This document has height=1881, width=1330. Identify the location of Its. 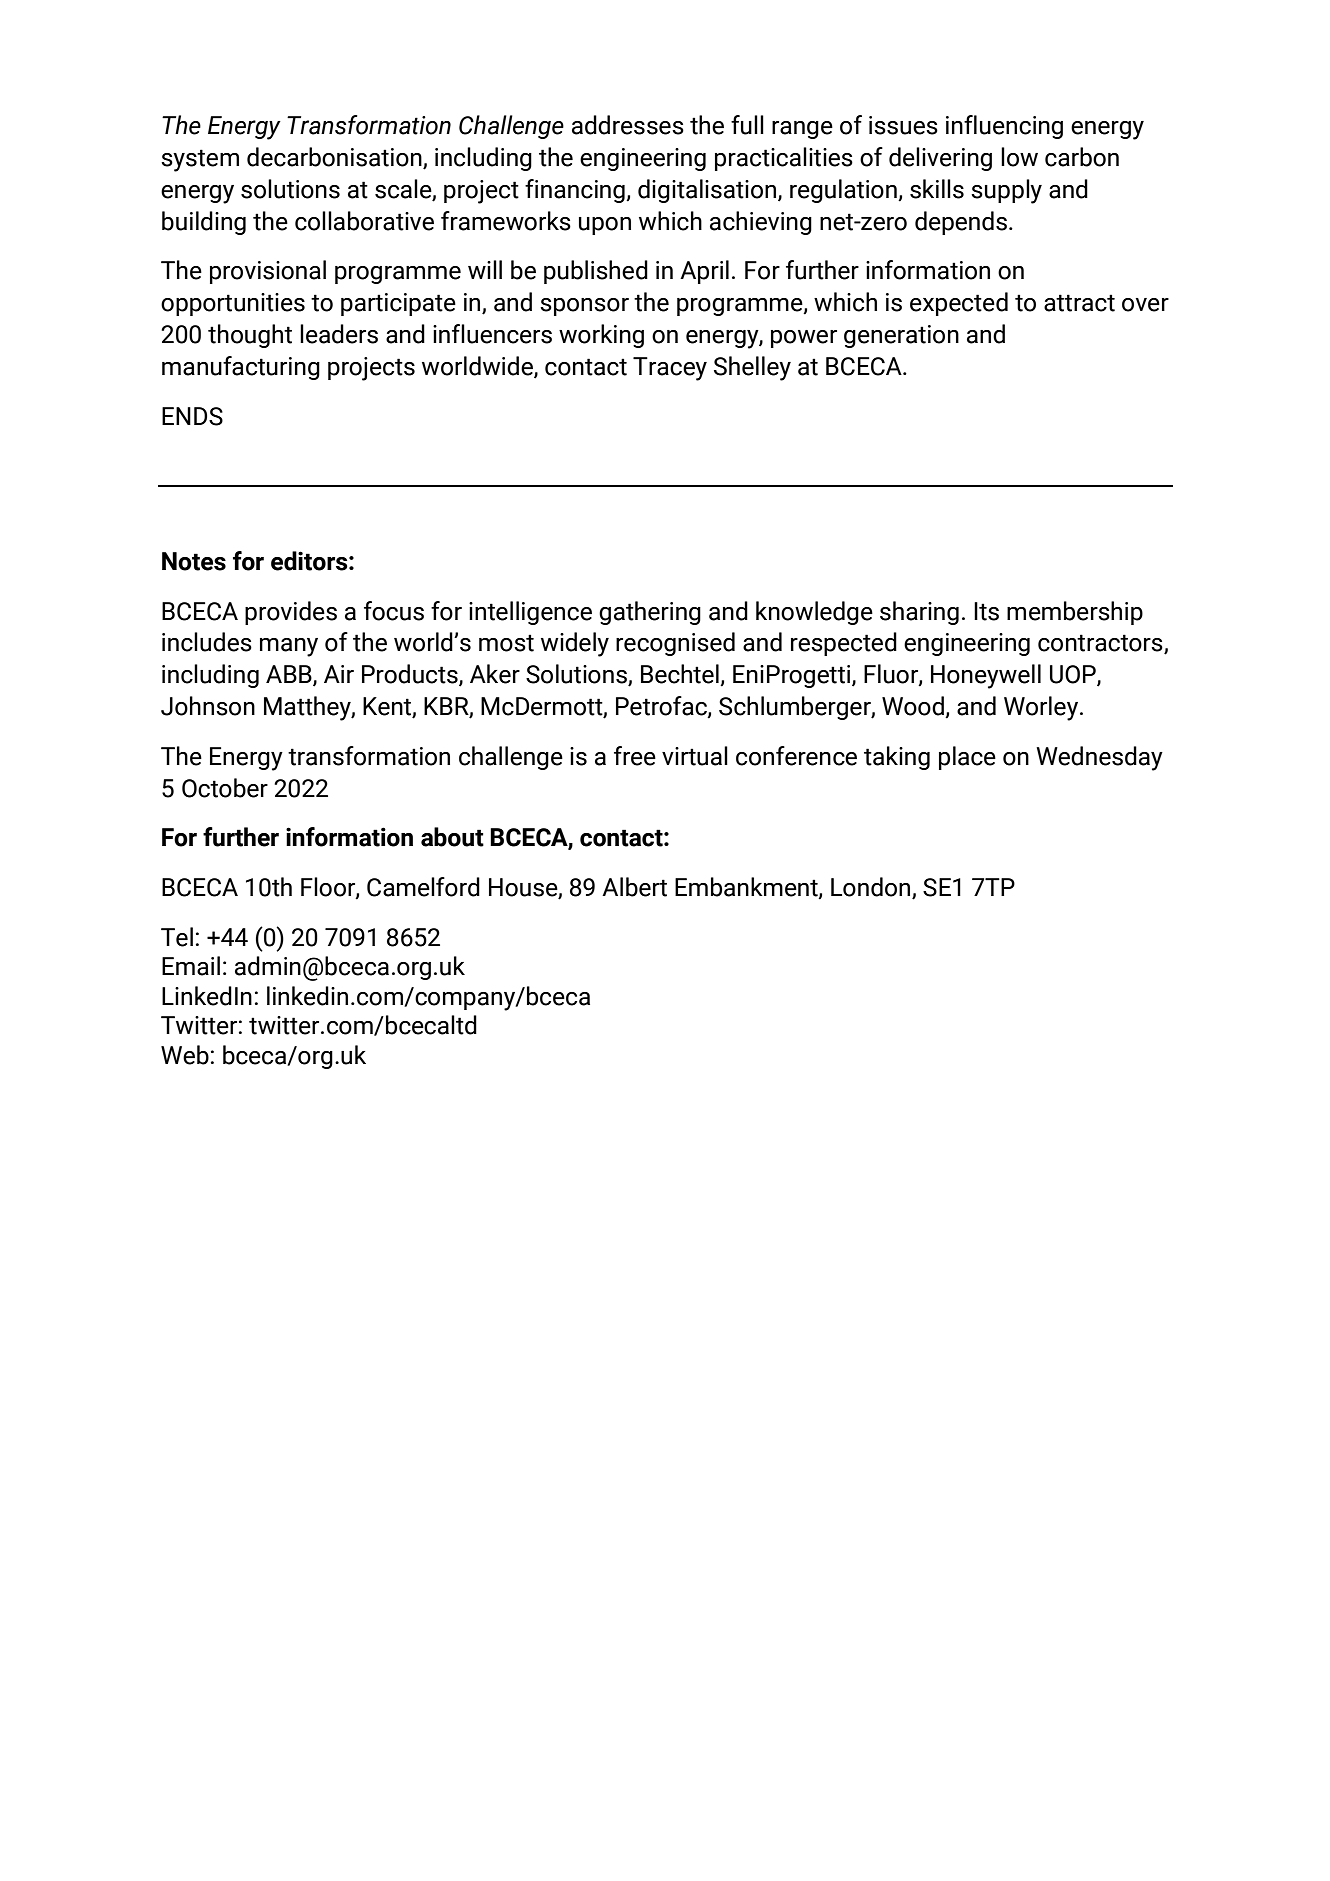
(986, 611).
